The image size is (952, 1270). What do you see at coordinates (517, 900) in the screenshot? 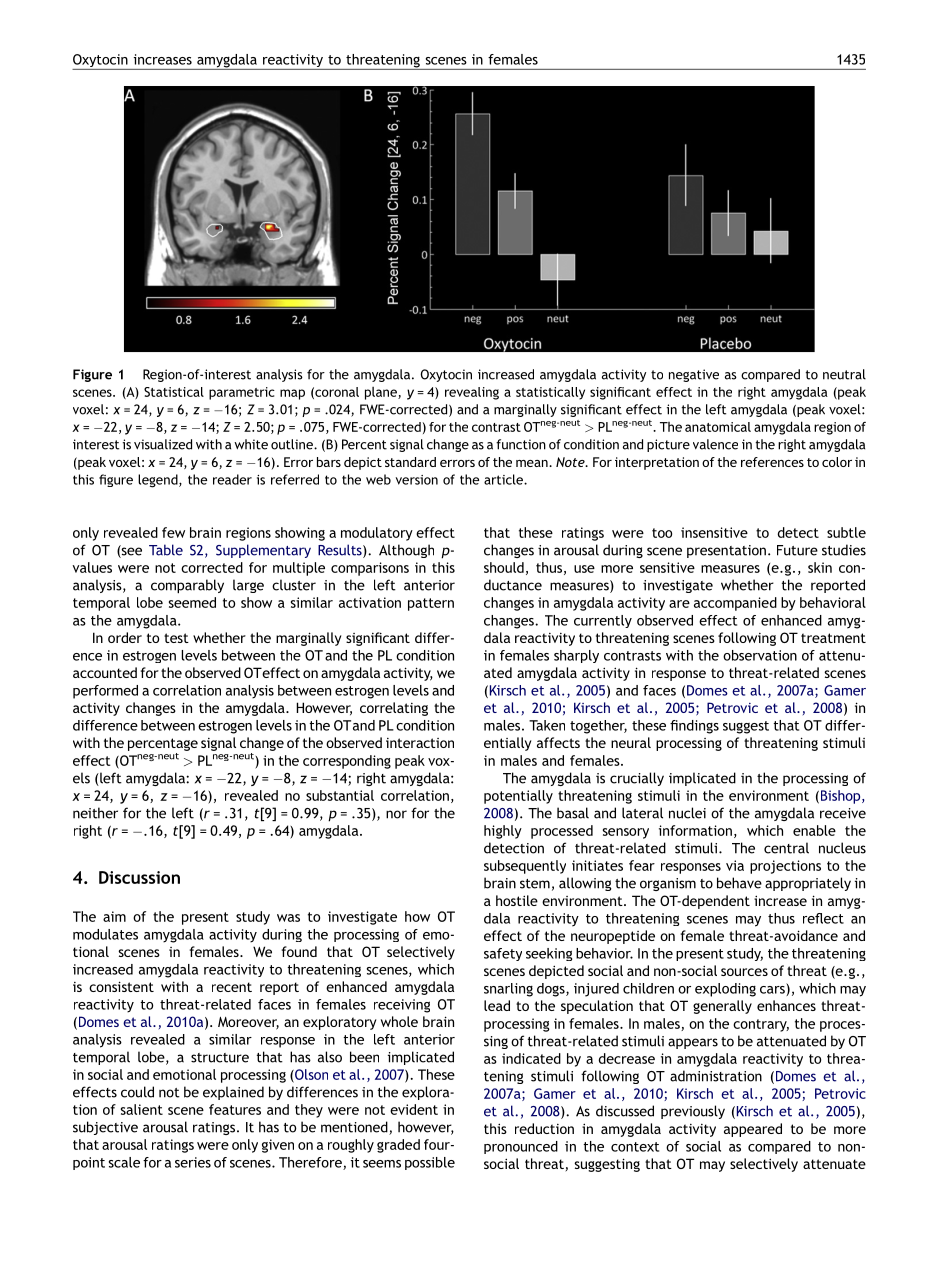
I see `hostile` at bounding box center [517, 900].
